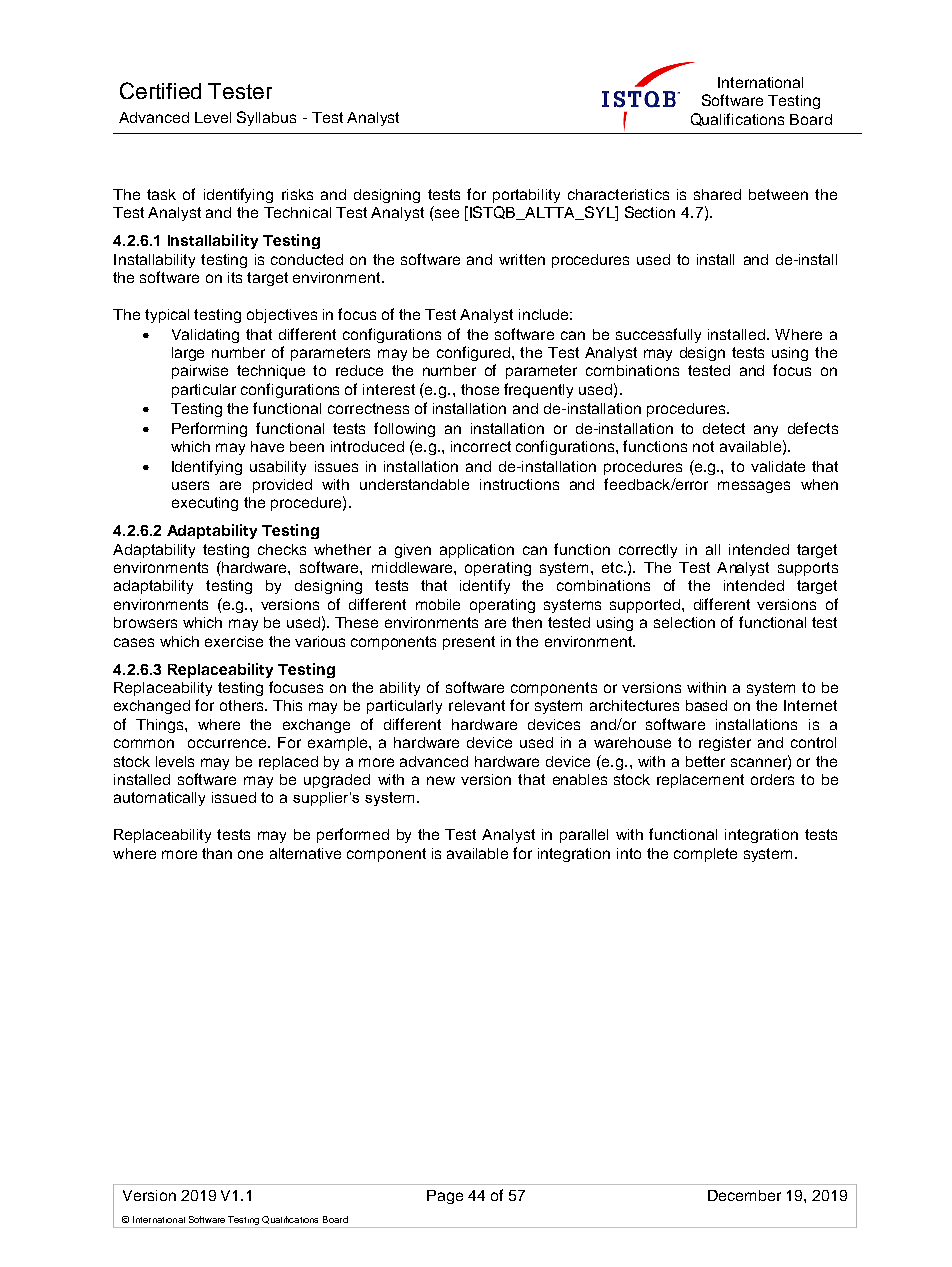 The image size is (952, 1267). Describe the element at coordinates (684, 622) in the image. I see `selection` at that location.
